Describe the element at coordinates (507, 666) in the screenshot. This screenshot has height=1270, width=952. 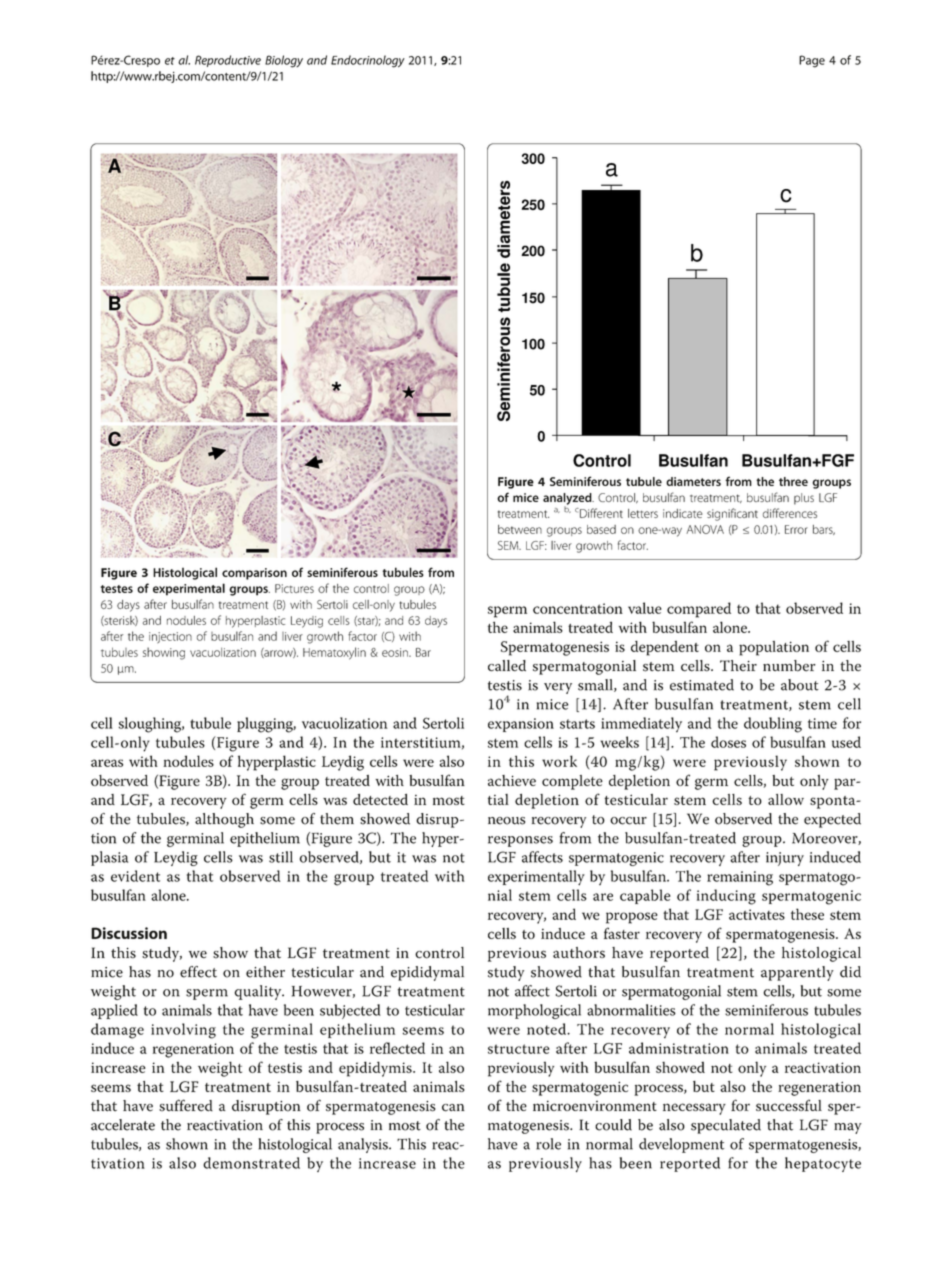
I see `called` at that location.
